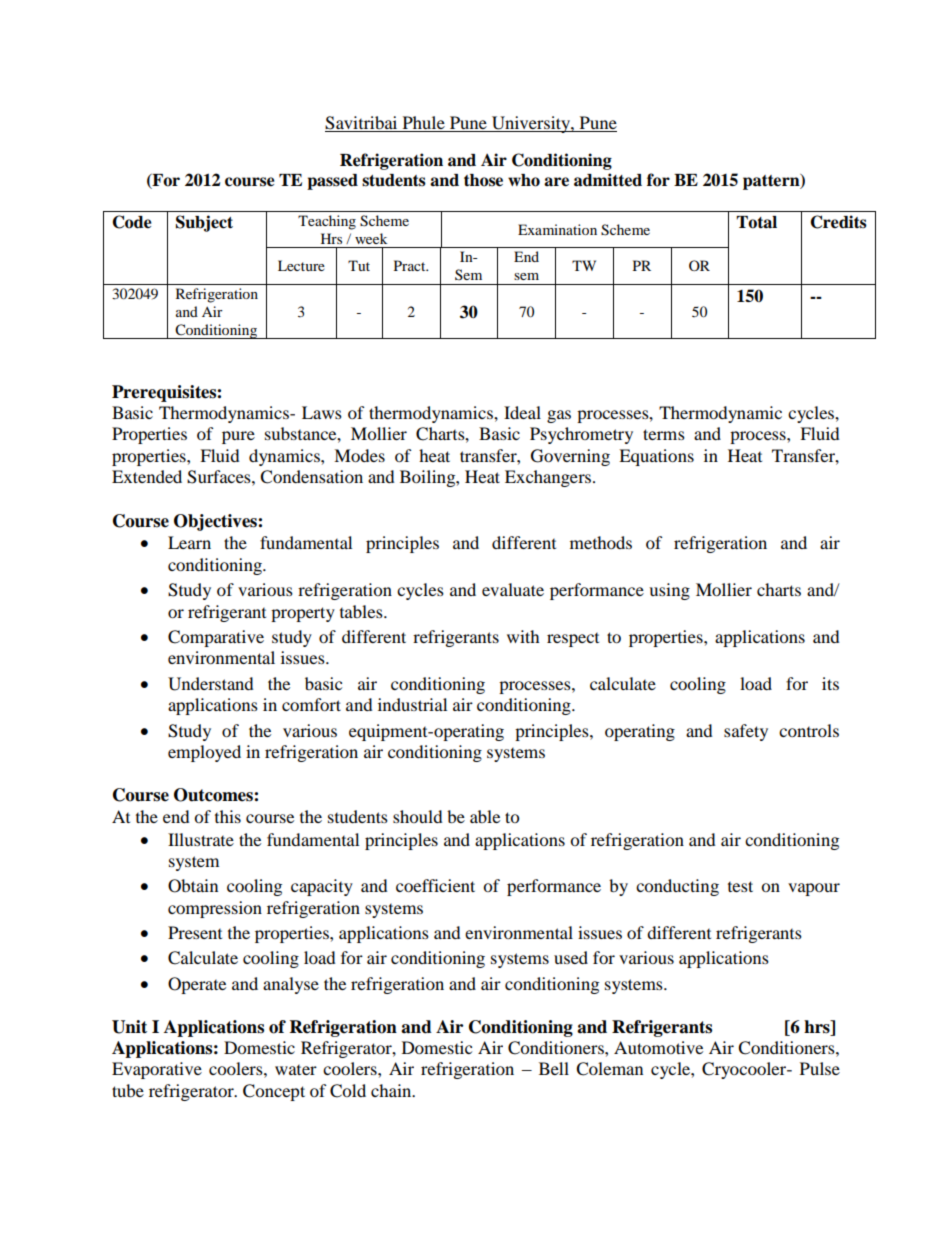 This image has width=952, height=1233. I want to click on Subject, so click(204, 223).
